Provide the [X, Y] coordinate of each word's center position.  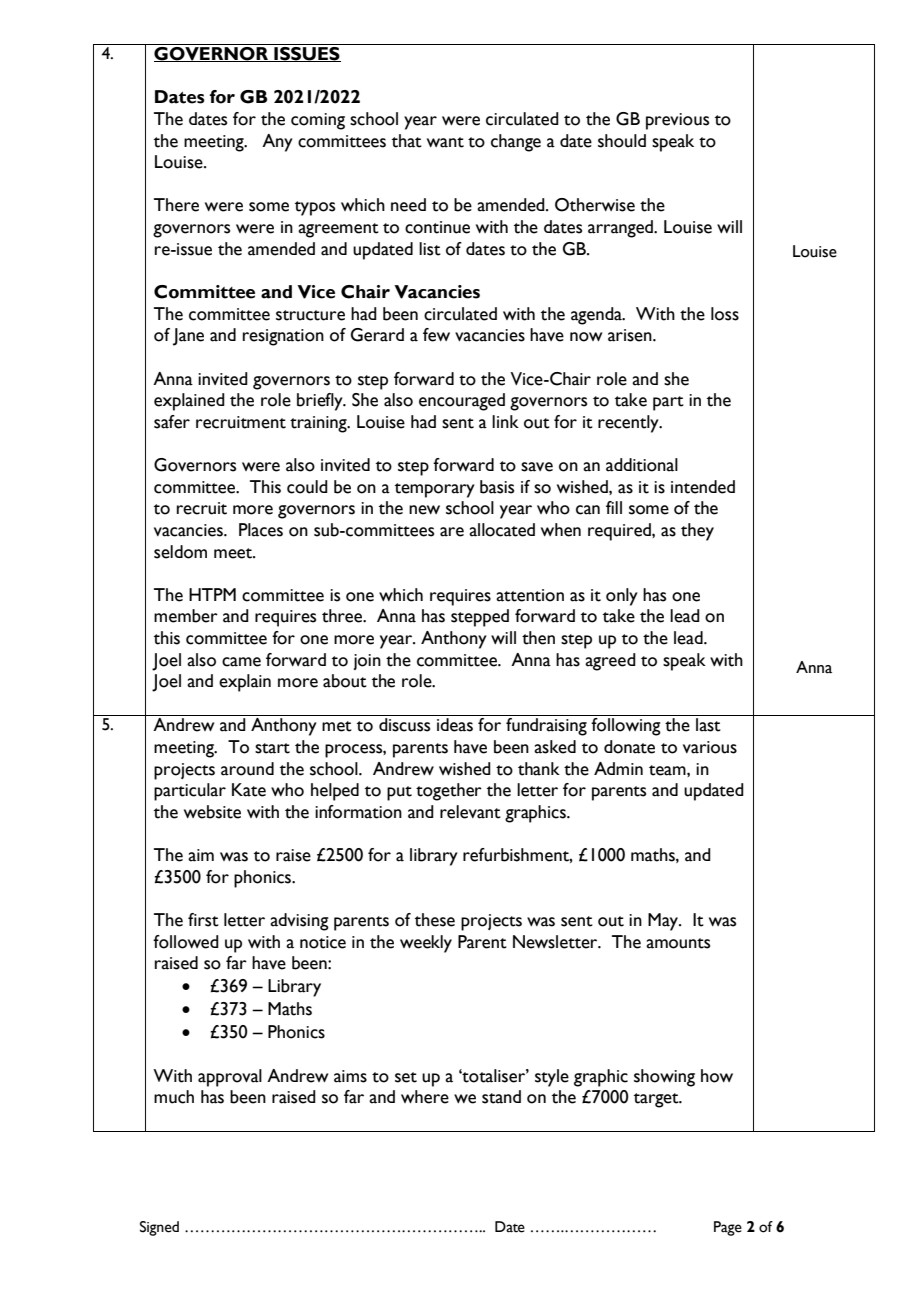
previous [677, 121]
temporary [435, 490]
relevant [470, 812]
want [445, 142]
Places [261, 530]
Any [277, 143]
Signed [159, 1228]
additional [642, 465]
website [212, 812]
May [664, 922]
